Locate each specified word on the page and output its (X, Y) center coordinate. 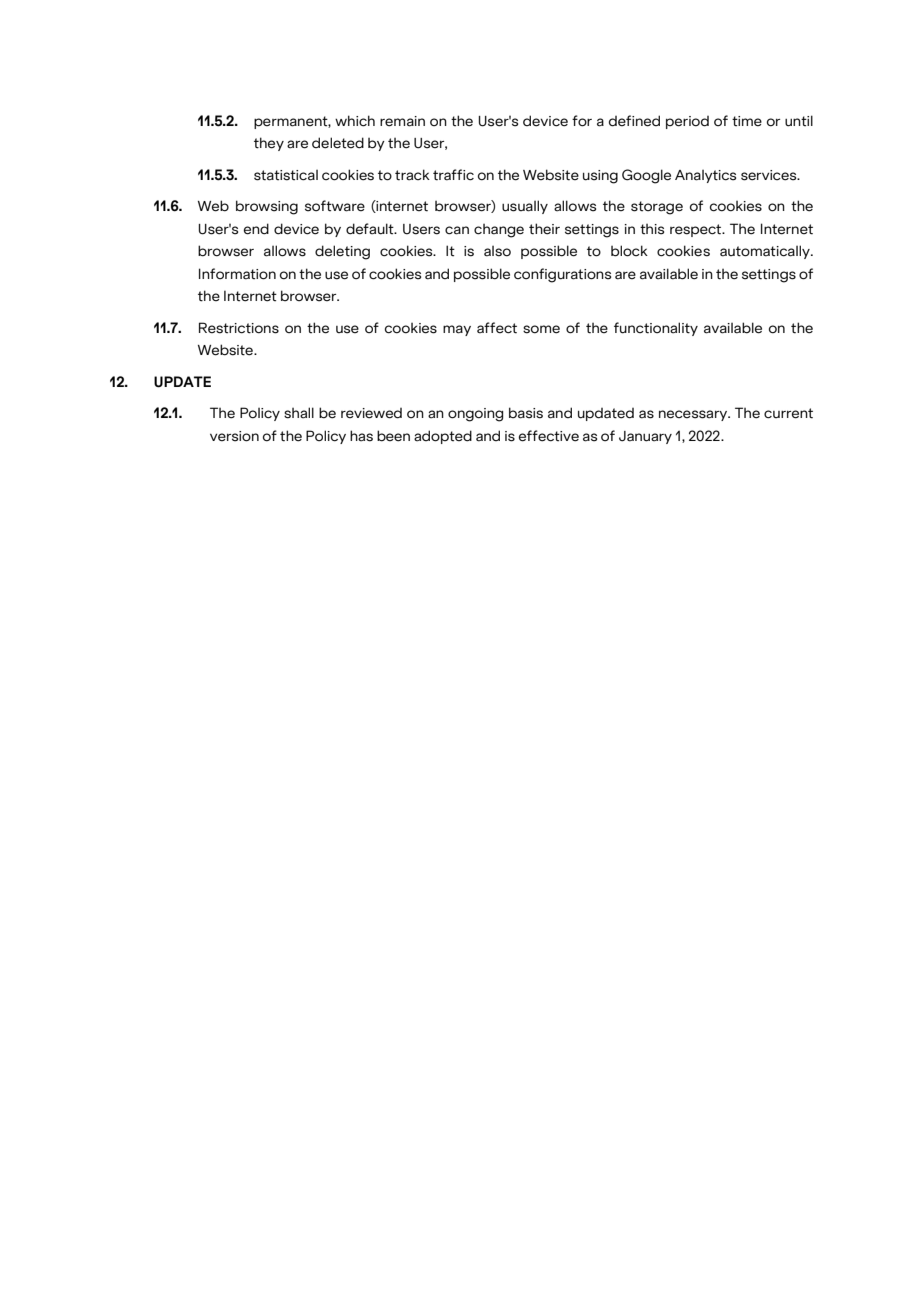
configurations (562, 275)
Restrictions (239, 328)
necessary (694, 415)
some (541, 329)
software (335, 206)
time (747, 121)
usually (525, 207)
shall (299, 413)
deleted (338, 143)
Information (237, 274)
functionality (656, 329)
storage (657, 208)
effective (549, 436)
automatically (766, 252)
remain (402, 121)
